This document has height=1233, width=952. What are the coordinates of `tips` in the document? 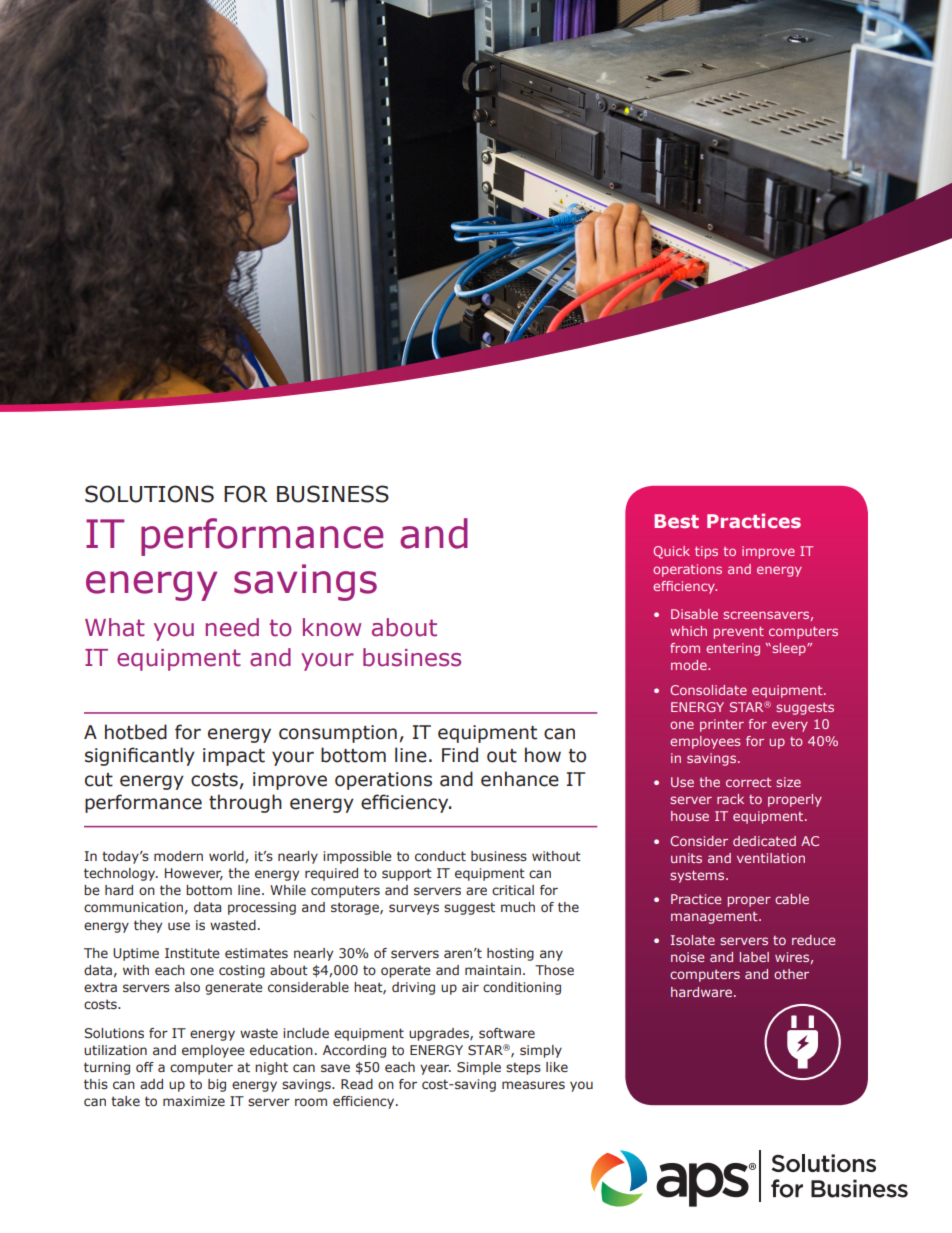 It's located at (706, 552).
